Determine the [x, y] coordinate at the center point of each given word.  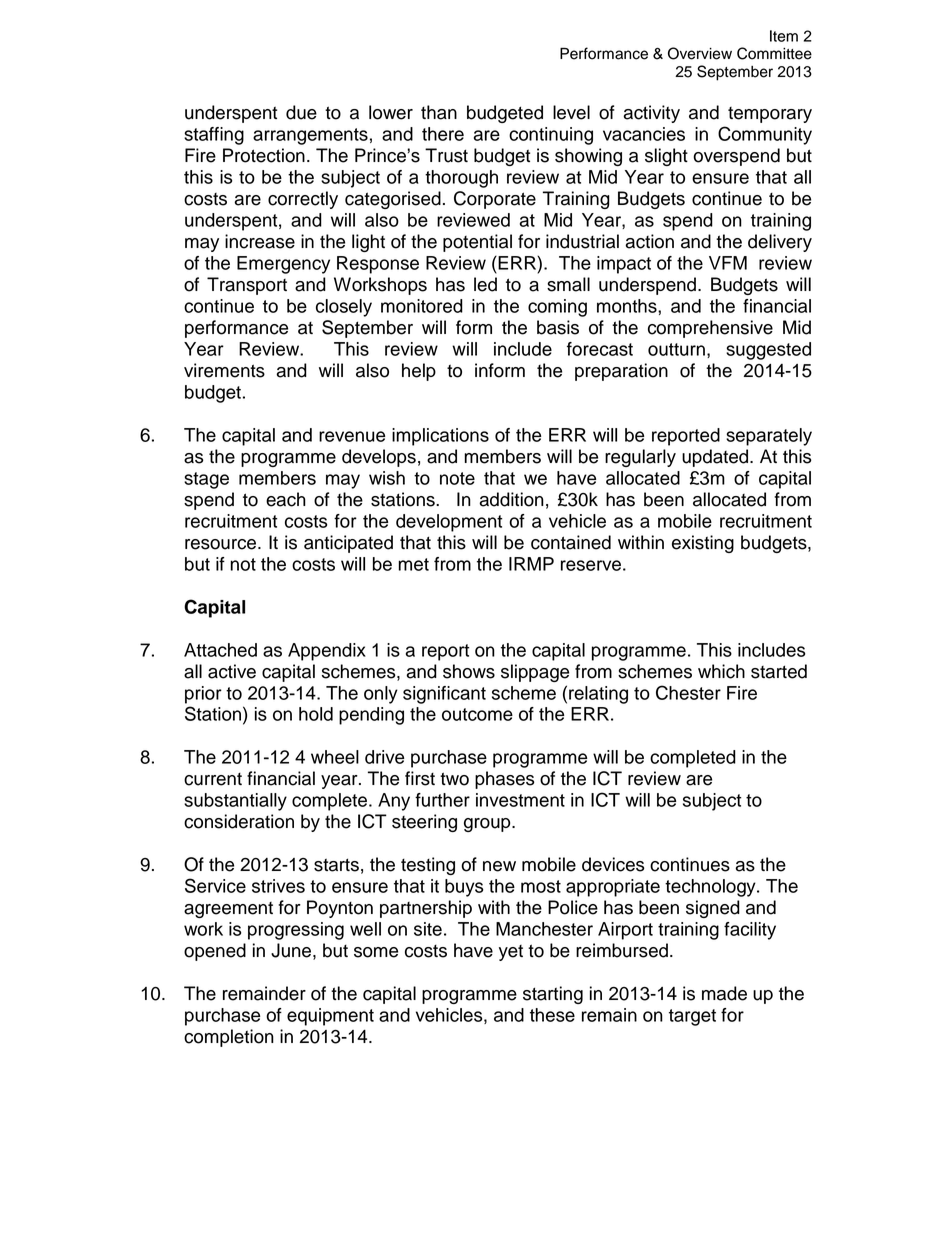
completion [229, 1038]
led [485, 284]
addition [511, 499]
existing [703, 544]
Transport [247, 286]
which [721, 671]
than [439, 112]
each [286, 499]
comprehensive [710, 329]
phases [505, 780]
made [724, 993]
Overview [700, 53]
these [552, 1015]
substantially [235, 802]
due [301, 112]
